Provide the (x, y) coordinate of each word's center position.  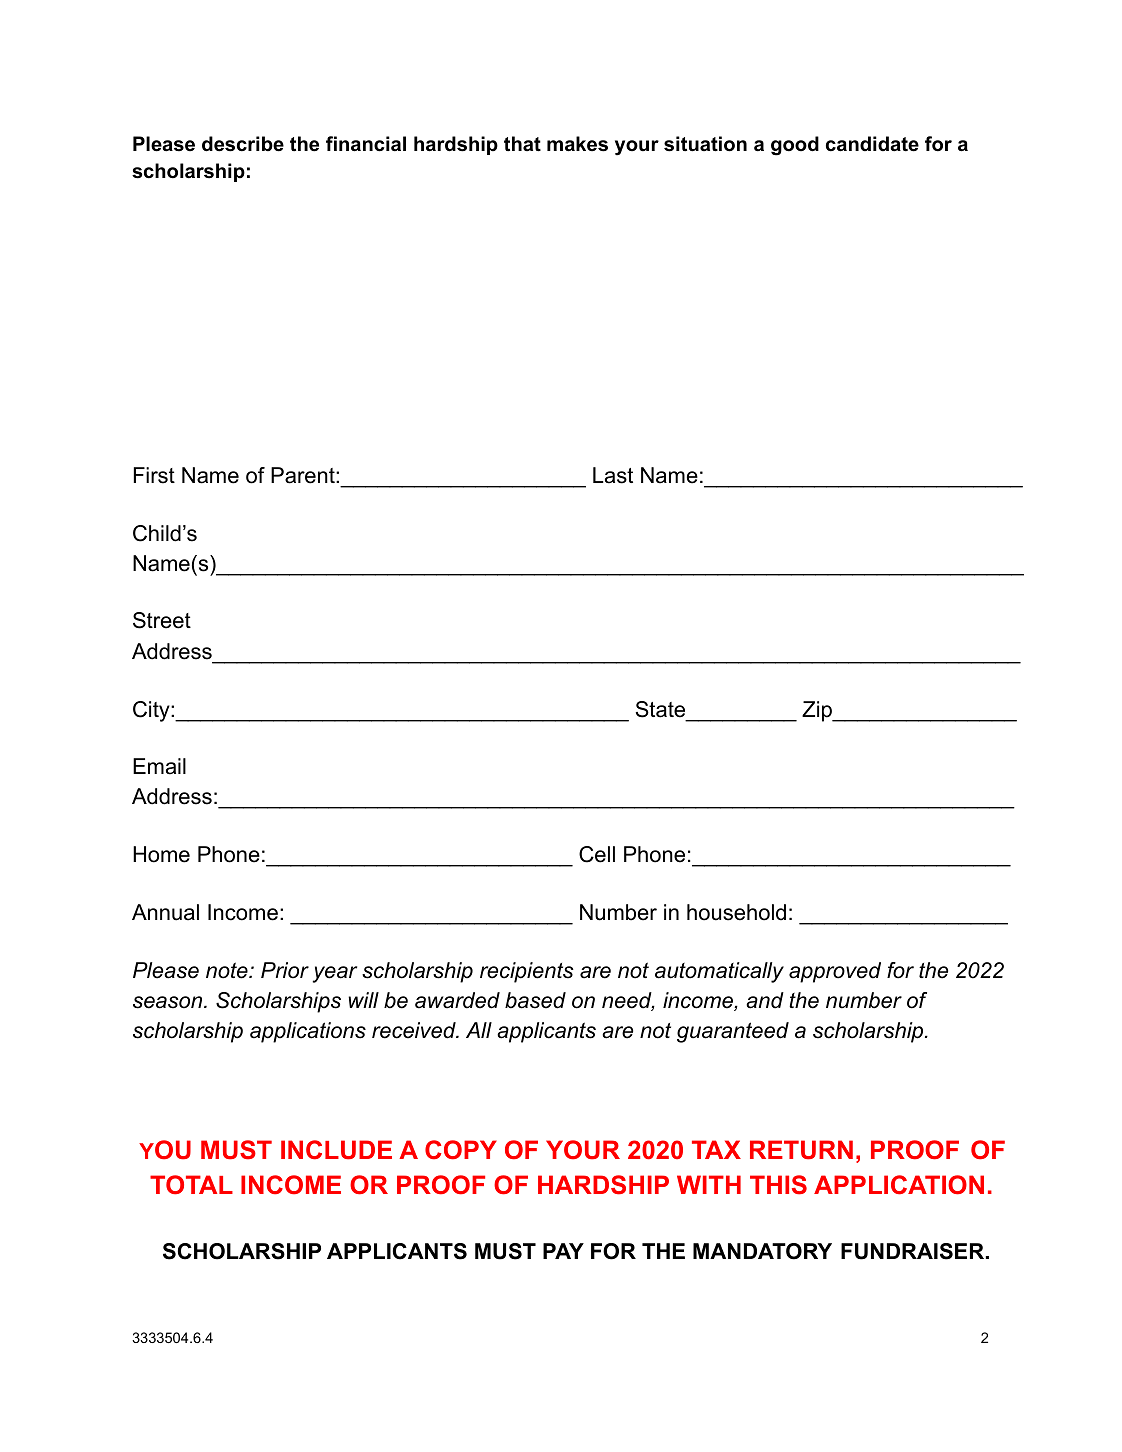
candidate (872, 144)
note (228, 970)
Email (159, 766)
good (795, 146)
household (736, 912)
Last (613, 475)
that (522, 144)
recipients (527, 972)
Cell (597, 854)
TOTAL (191, 1185)
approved (835, 972)
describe (243, 144)
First (154, 475)
